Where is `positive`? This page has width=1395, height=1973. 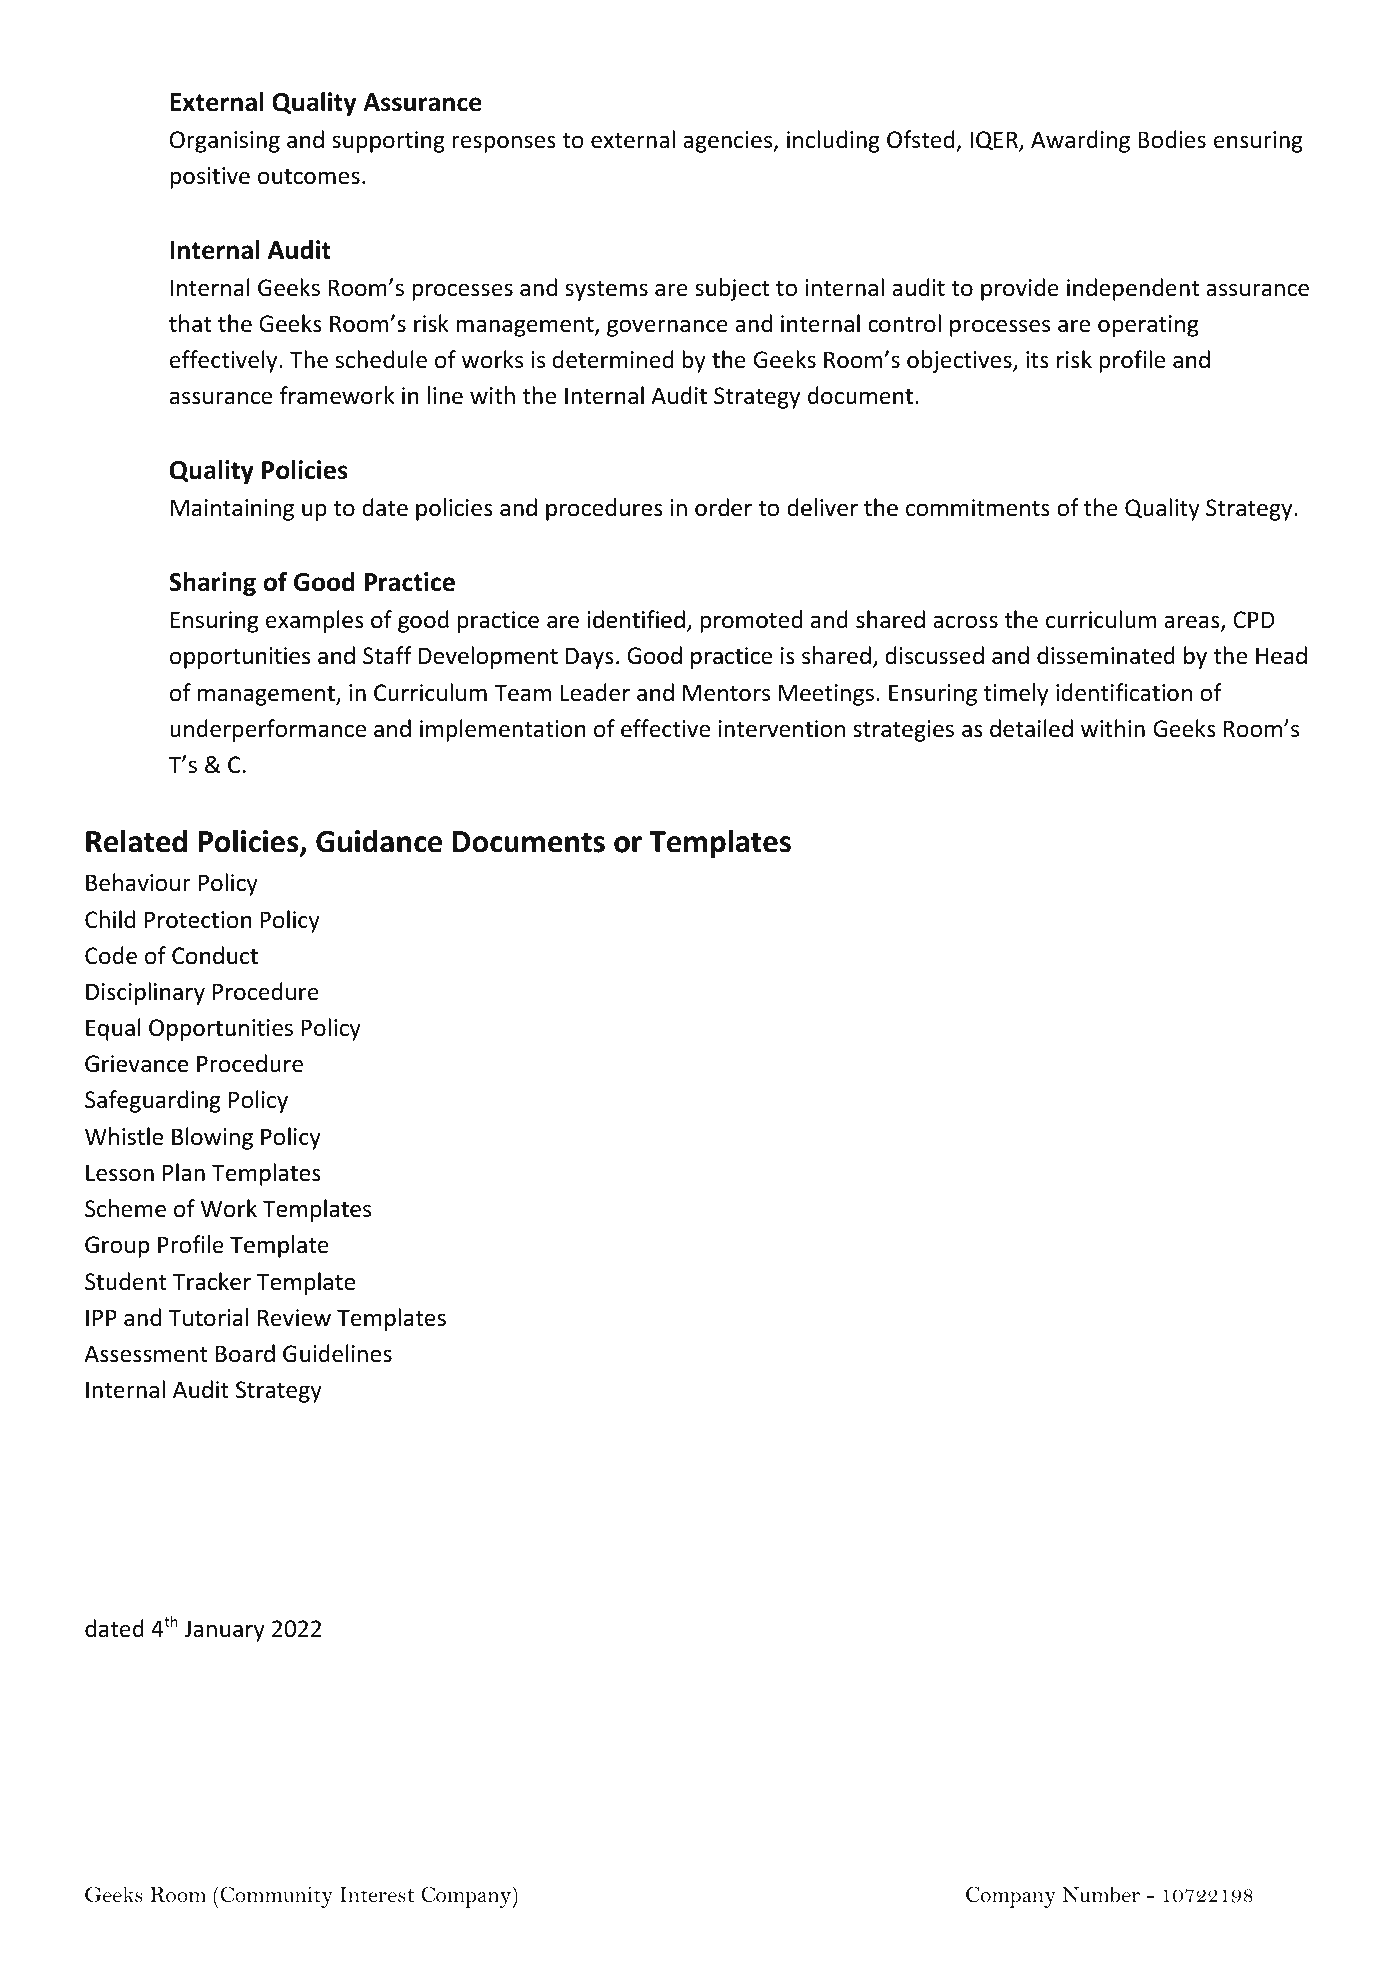
positive is located at coordinates (210, 178).
